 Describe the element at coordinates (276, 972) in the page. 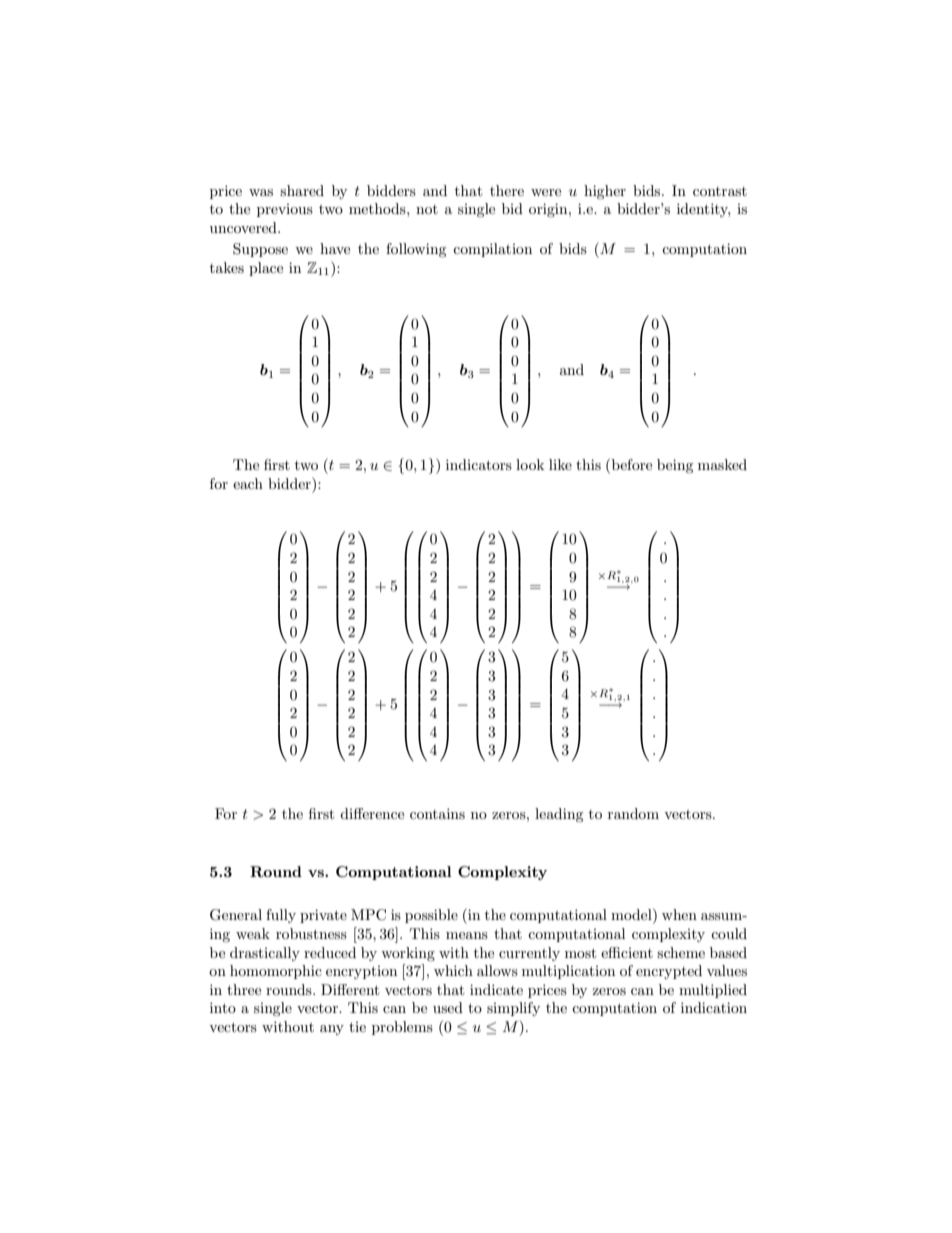

I see `homomorphic` at that location.
